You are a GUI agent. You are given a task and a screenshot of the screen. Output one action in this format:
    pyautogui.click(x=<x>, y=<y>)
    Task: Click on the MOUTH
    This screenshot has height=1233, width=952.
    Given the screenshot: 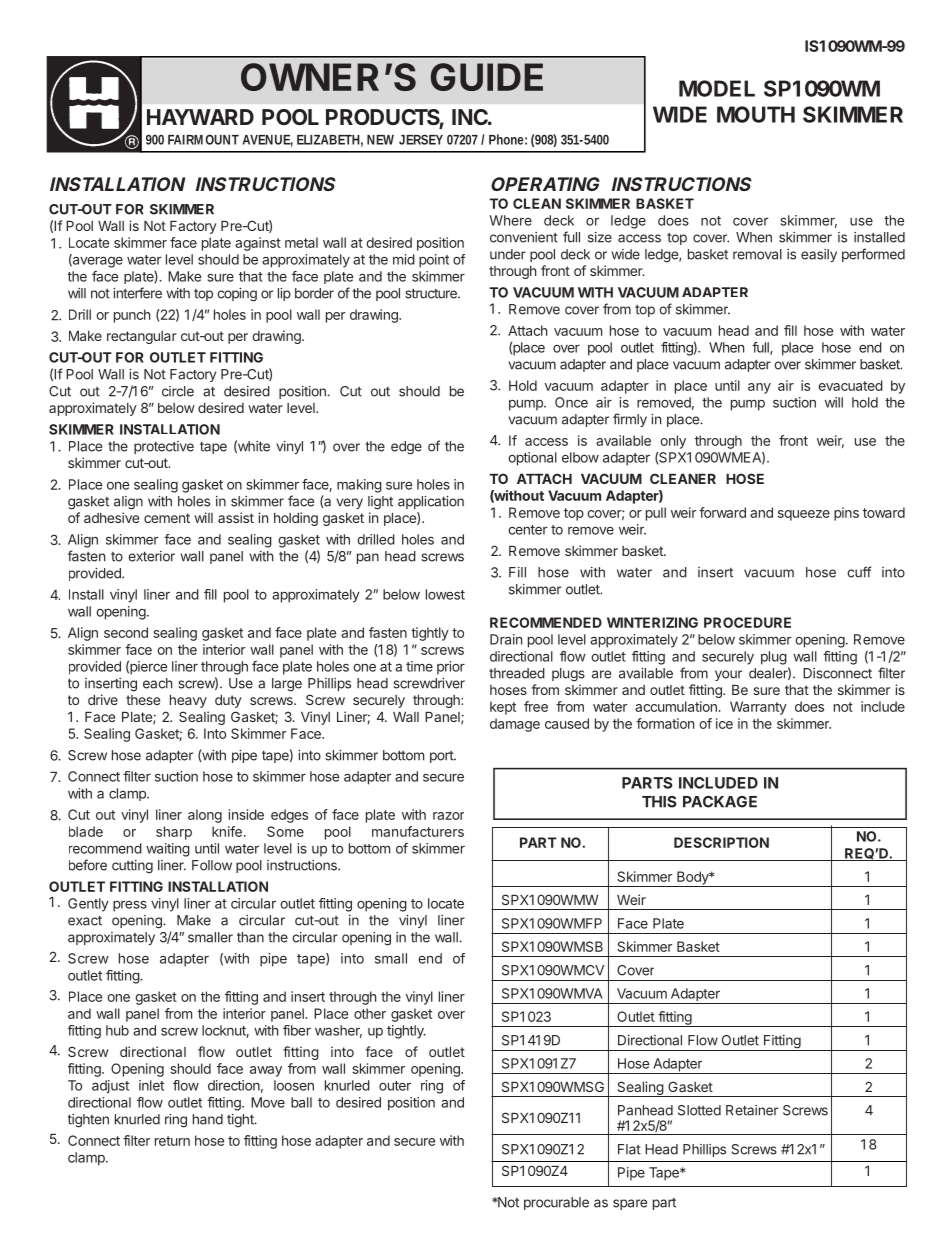 What is the action you would take?
    pyautogui.click(x=756, y=114)
